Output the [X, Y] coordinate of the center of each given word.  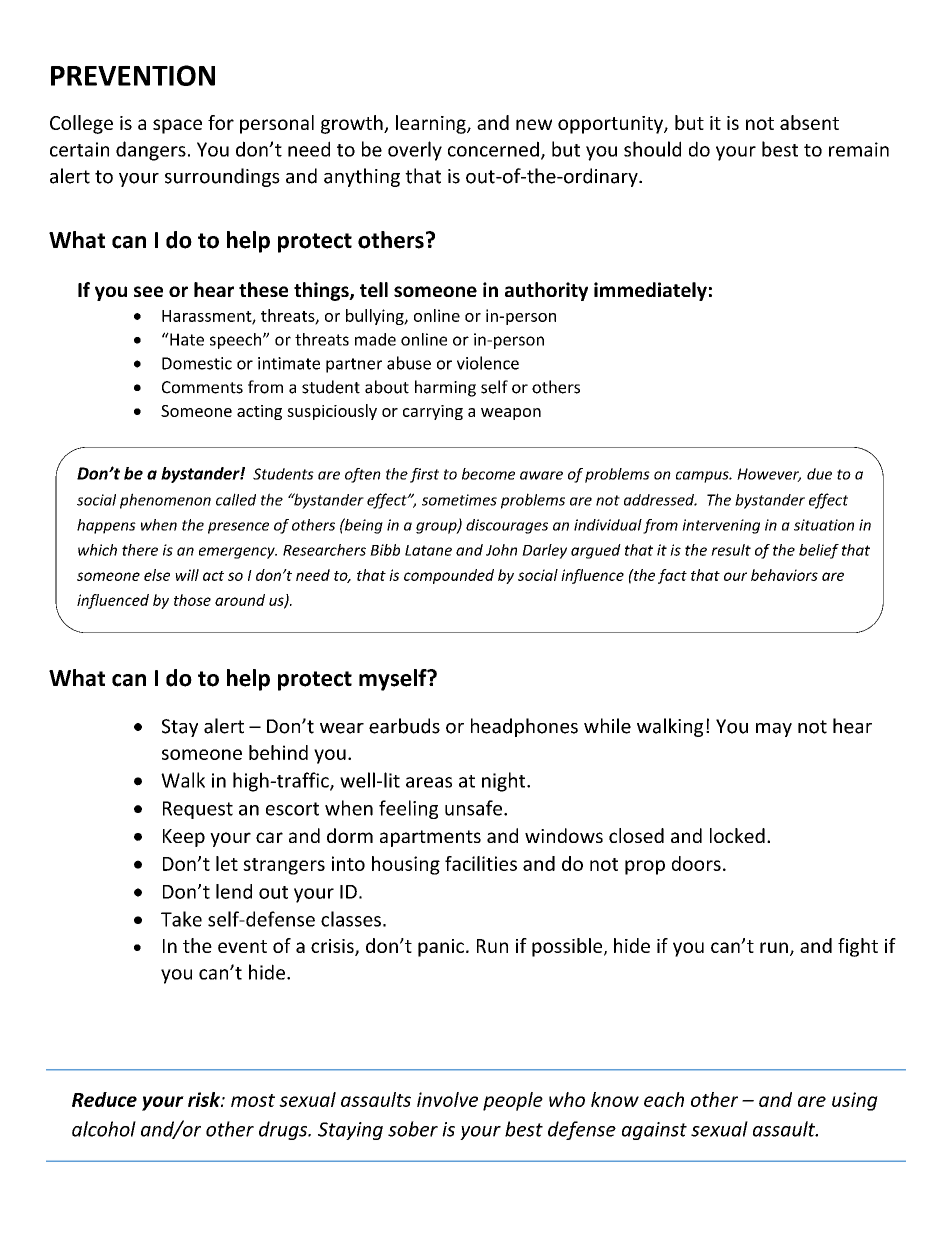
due [819, 474]
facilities [481, 863]
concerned [493, 149]
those [192, 600]
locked [737, 835]
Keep [184, 838]
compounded [449, 576]
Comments [202, 387]
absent [809, 122]
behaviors [784, 575]
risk [205, 1099]
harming [445, 388]
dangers [151, 151]
